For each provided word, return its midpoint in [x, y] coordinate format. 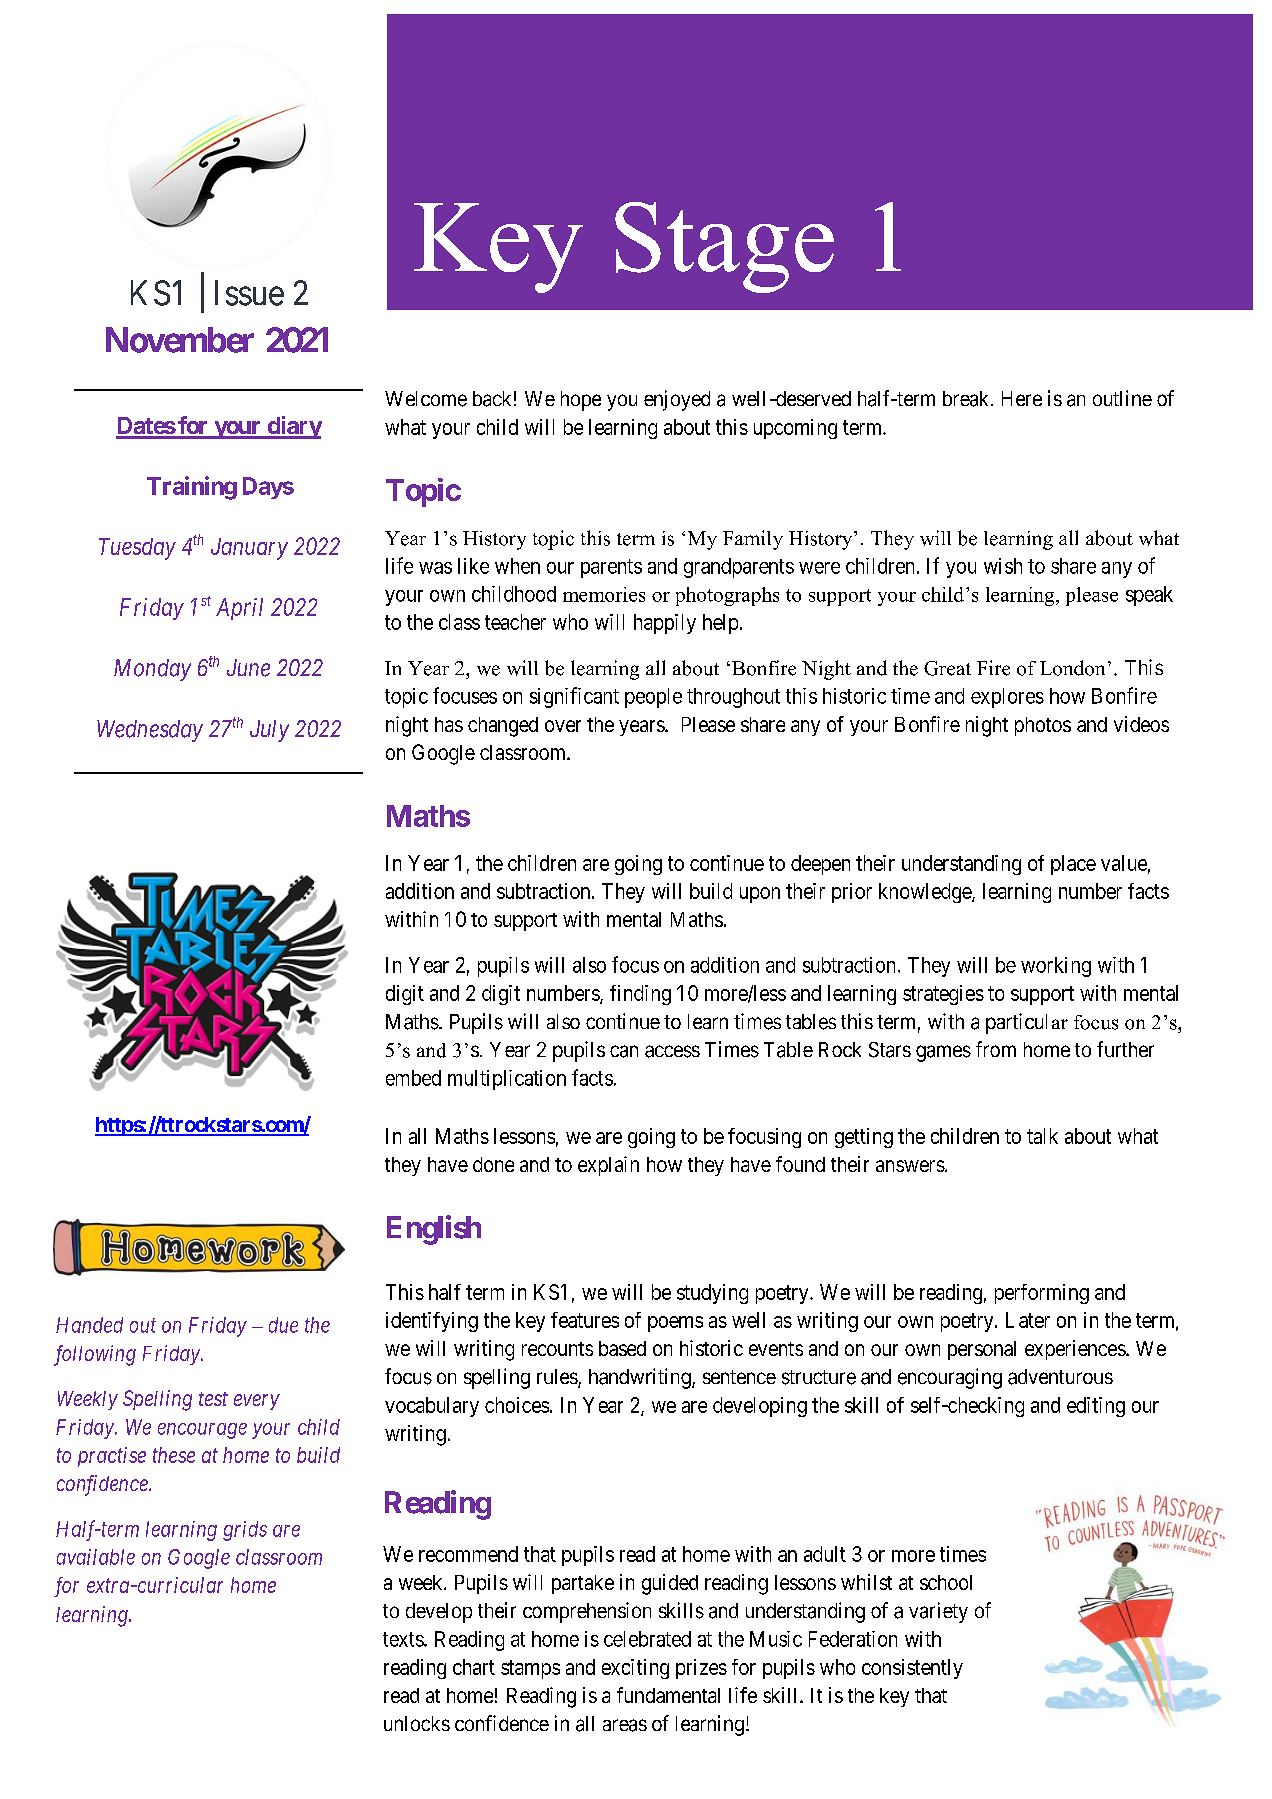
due [283, 1325]
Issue [249, 293]
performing [1042, 1294]
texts [404, 1639]
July [269, 731]
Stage [724, 247]
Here [1022, 398]
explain [608, 1166]
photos [1043, 726]
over [563, 726]
